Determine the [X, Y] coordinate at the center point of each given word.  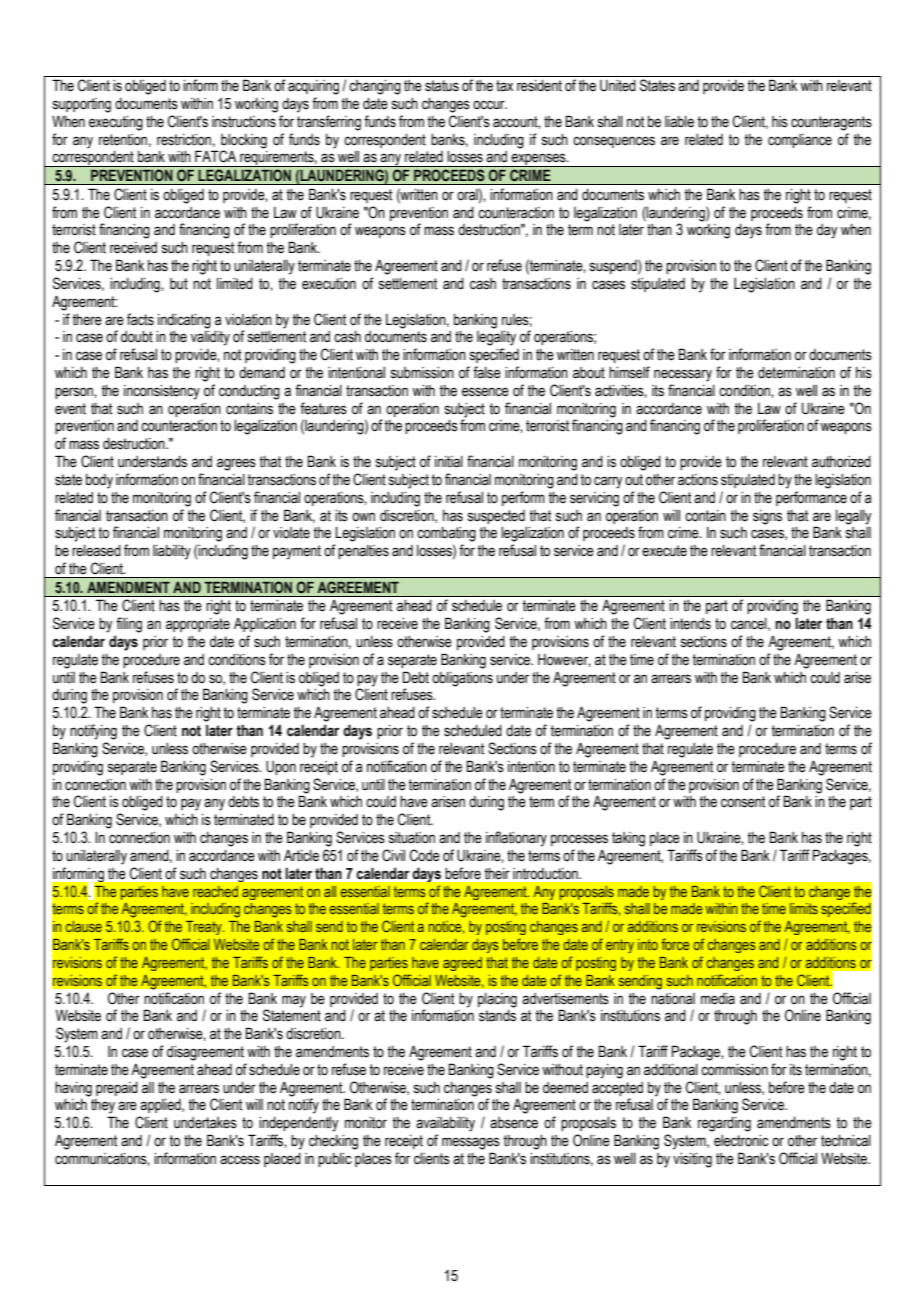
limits [804, 908]
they [103, 1106]
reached [215, 891]
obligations [462, 679]
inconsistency [162, 392]
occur [490, 105]
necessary [683, 375]
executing [116, 123]
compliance [800, 141]
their [497, 874]
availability [445, 1124]
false [487, 372]
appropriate [198, 625]
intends [690, 624]
